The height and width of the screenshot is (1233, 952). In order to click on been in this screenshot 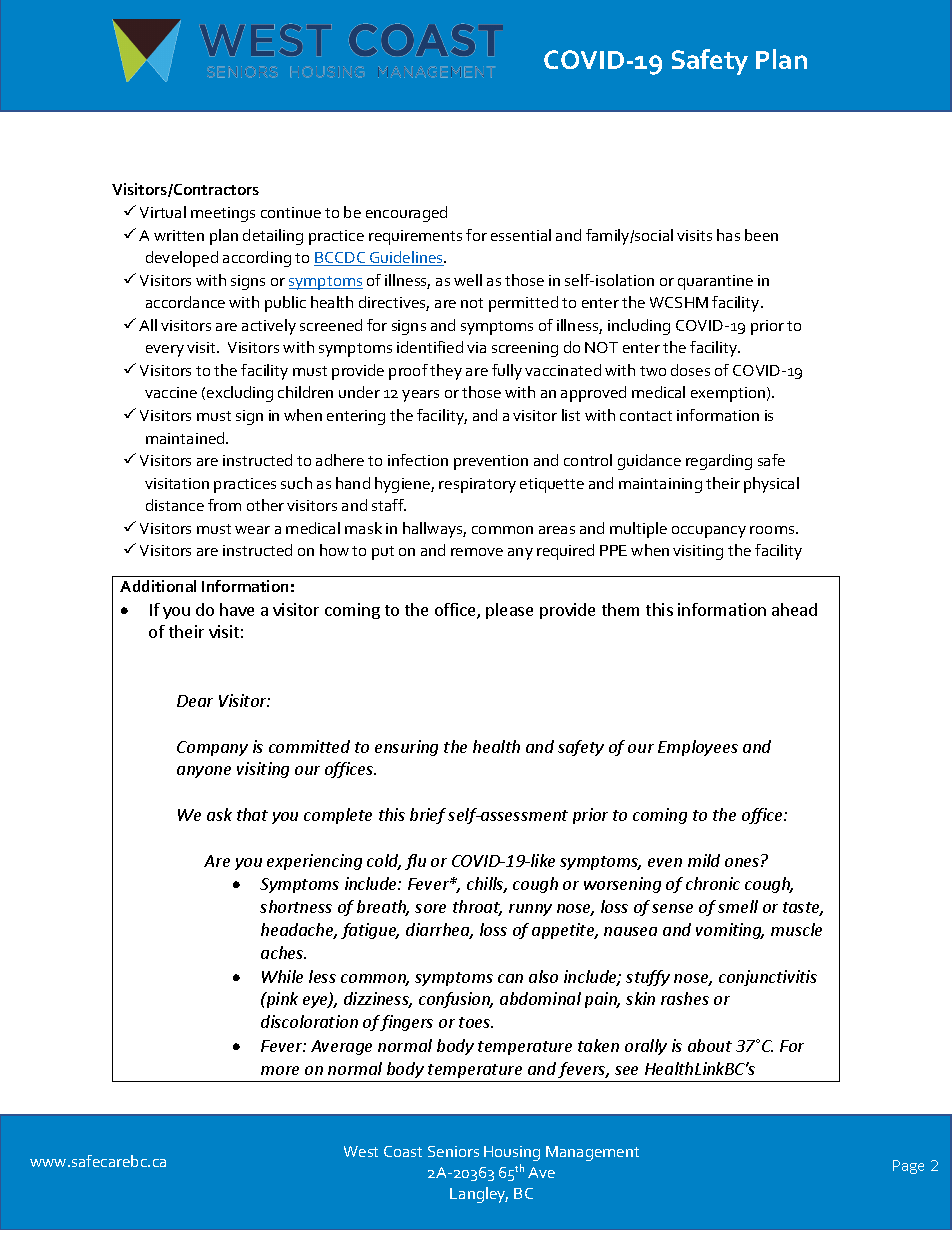, I will do `click(761, 235)`.
